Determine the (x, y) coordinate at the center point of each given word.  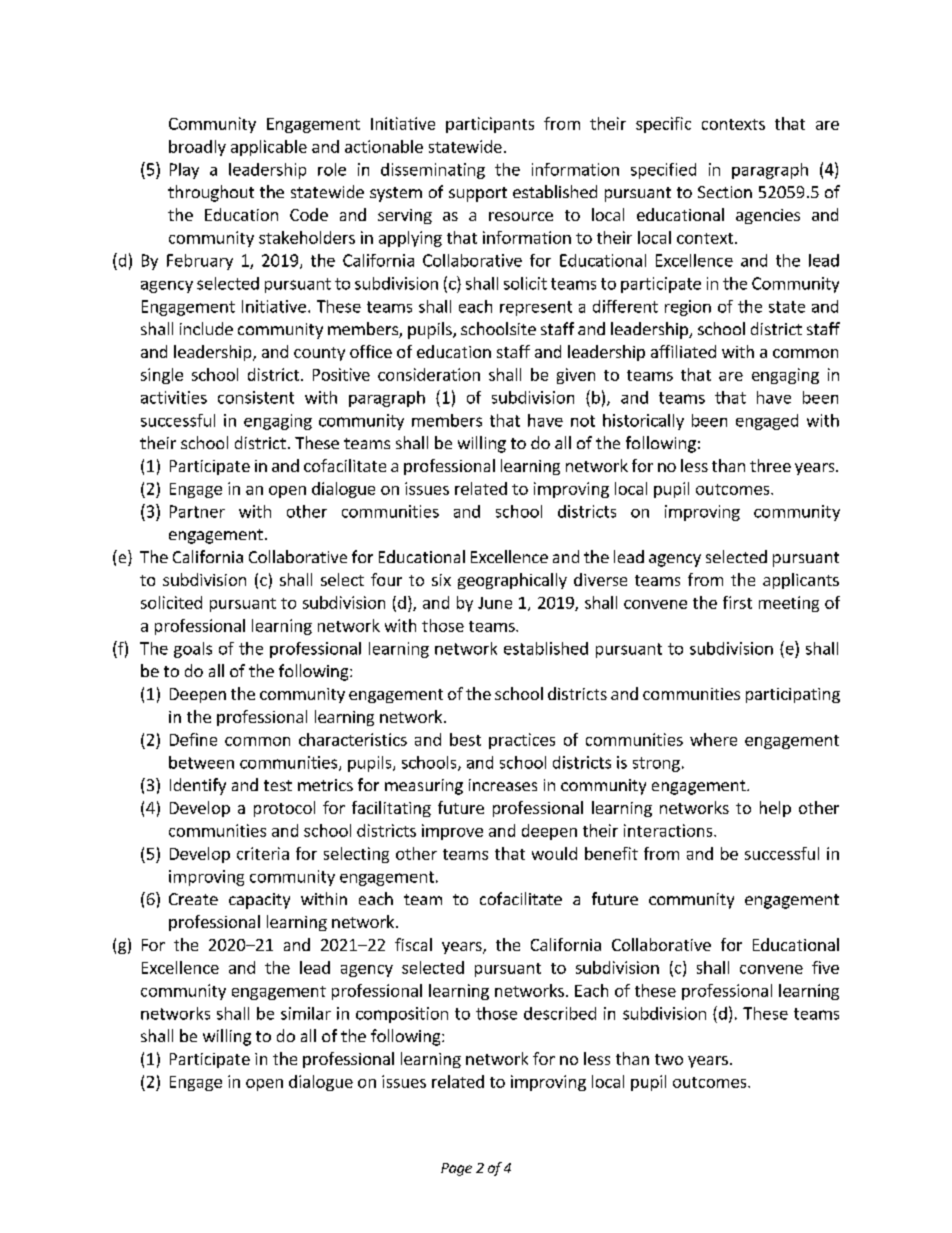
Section (725, 192)
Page (456, 1169)
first (737, 602)
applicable (269, 148)
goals (193, 650)
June (495, 603)
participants (490, 125)
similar (306, 1013)
